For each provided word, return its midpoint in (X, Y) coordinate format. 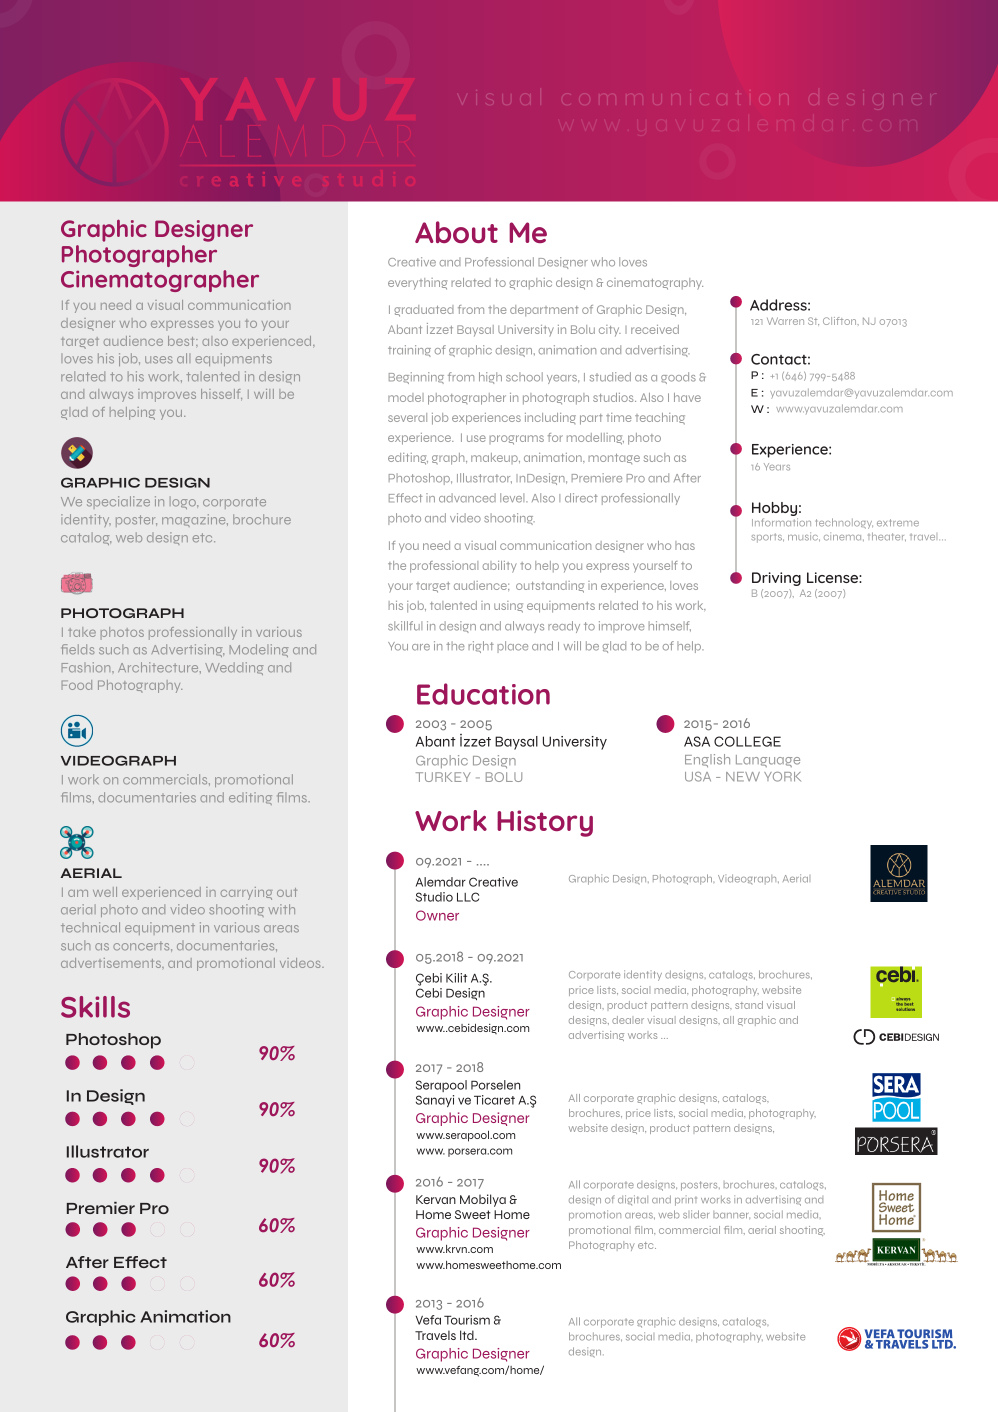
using (508, 607)
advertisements (112, 963)
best (182, 341)
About (456, 232)
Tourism (467, 1320)
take (82, 632)
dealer (628, 1020)
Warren (785, 321)
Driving (776, 579)
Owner (437, 915)
